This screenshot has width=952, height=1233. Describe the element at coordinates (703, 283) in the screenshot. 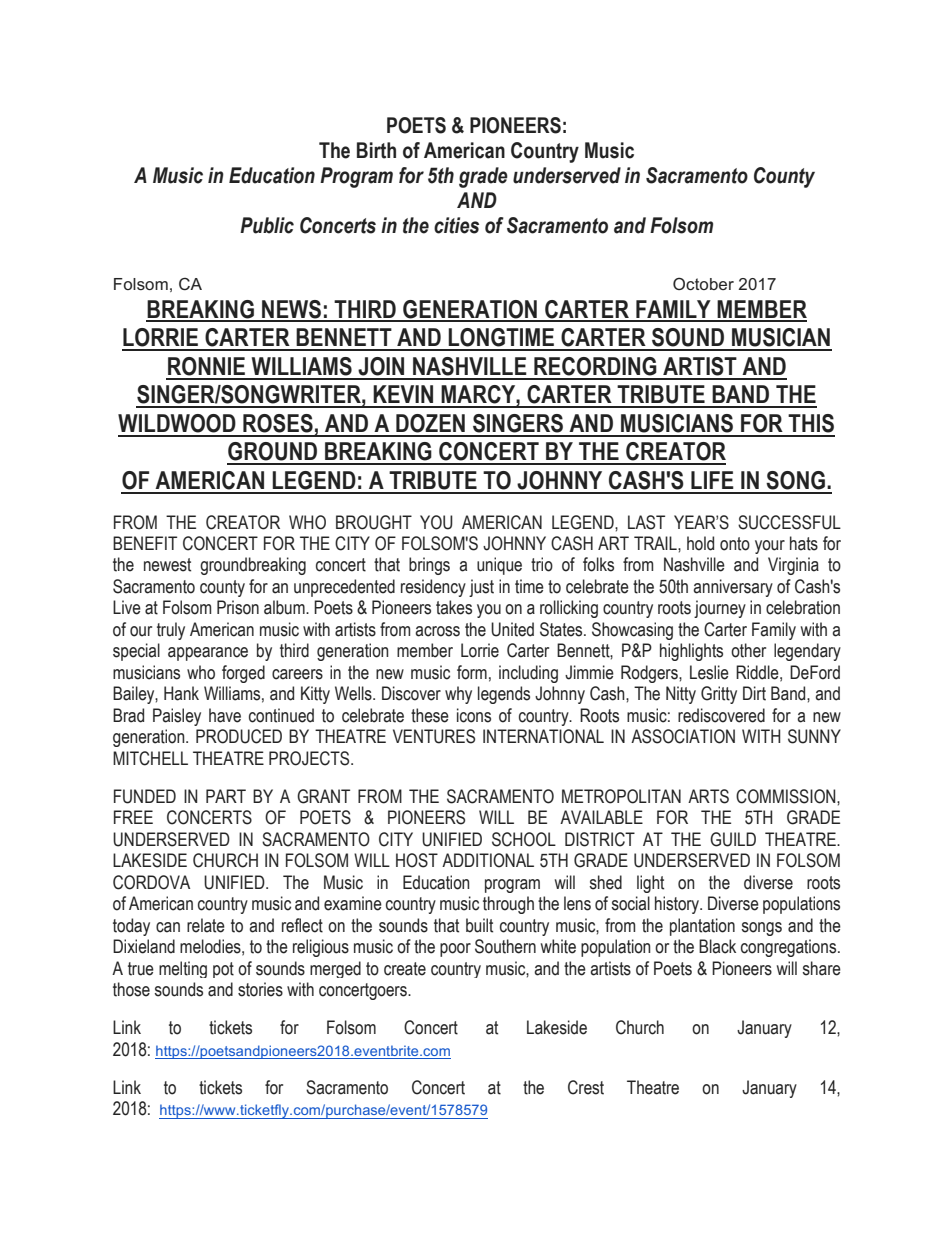

I see `October` at that location.
